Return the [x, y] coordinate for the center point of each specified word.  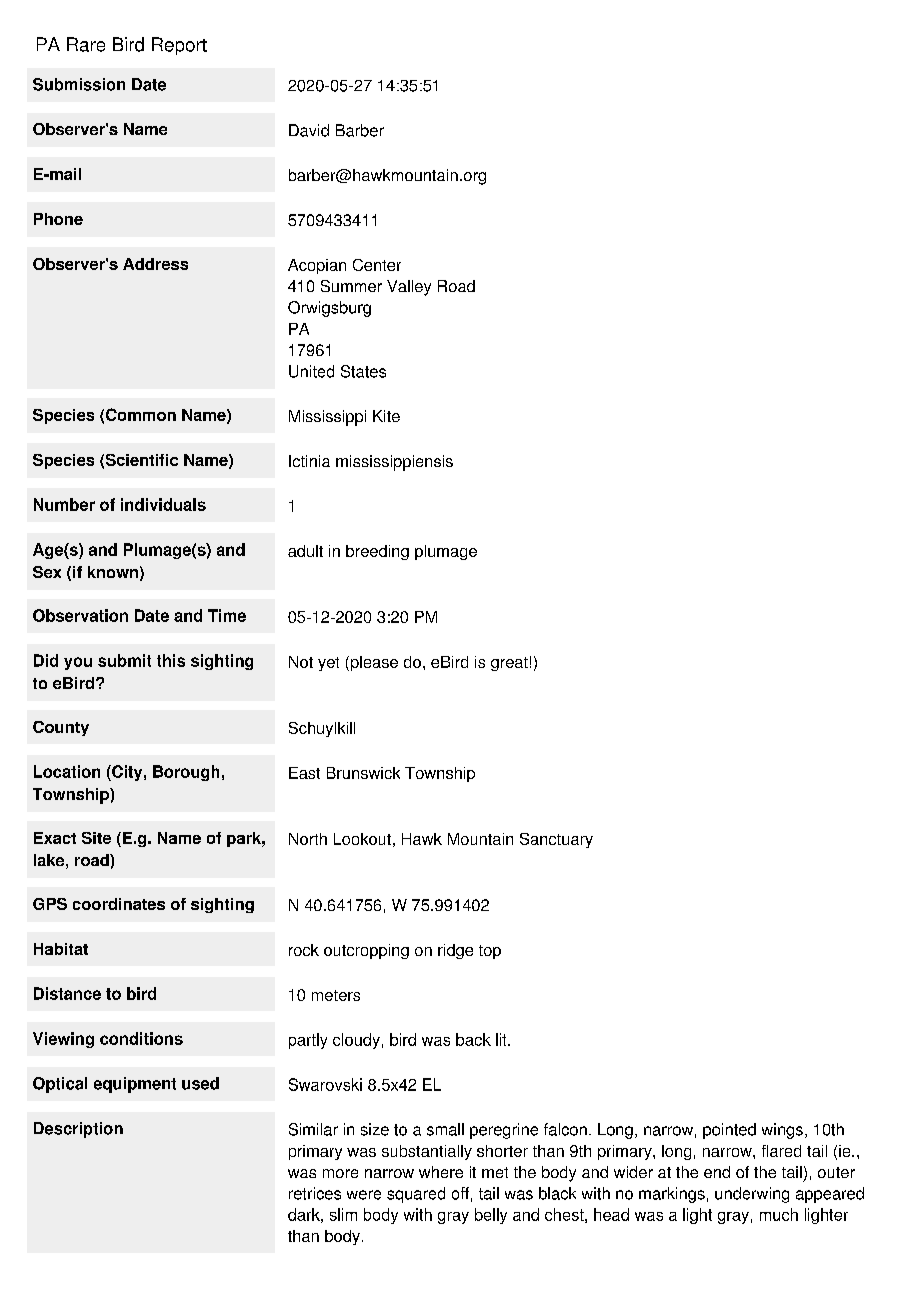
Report [179, 46]
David [309, 130]
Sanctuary [556, 840]
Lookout [362, 839]
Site [96, 838]
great [509, 664]
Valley [409, 288]
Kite [386, 416]
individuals [163, 504]
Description [78, 1130]
